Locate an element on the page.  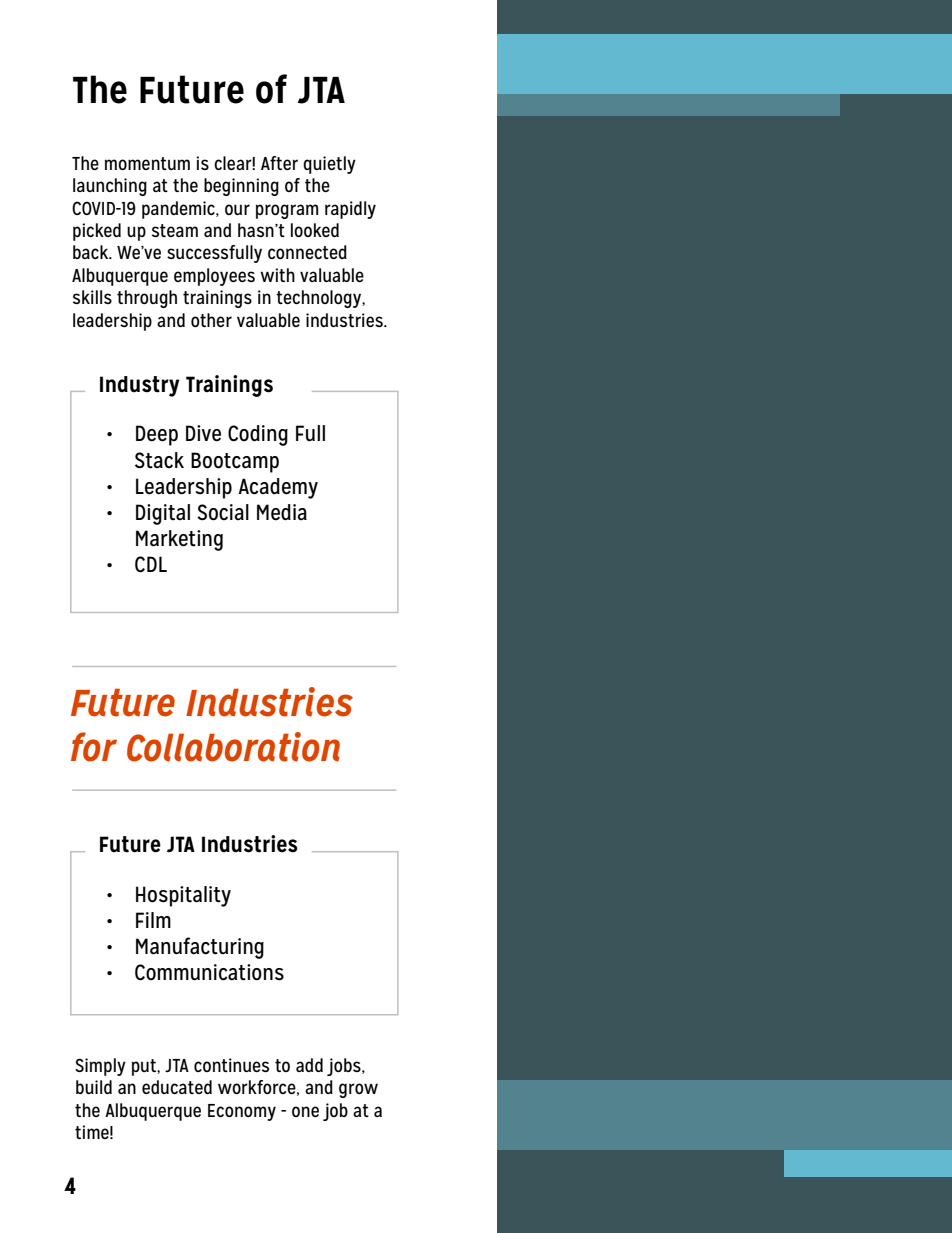
Manufacturing is located at coordinates (200, 948).
